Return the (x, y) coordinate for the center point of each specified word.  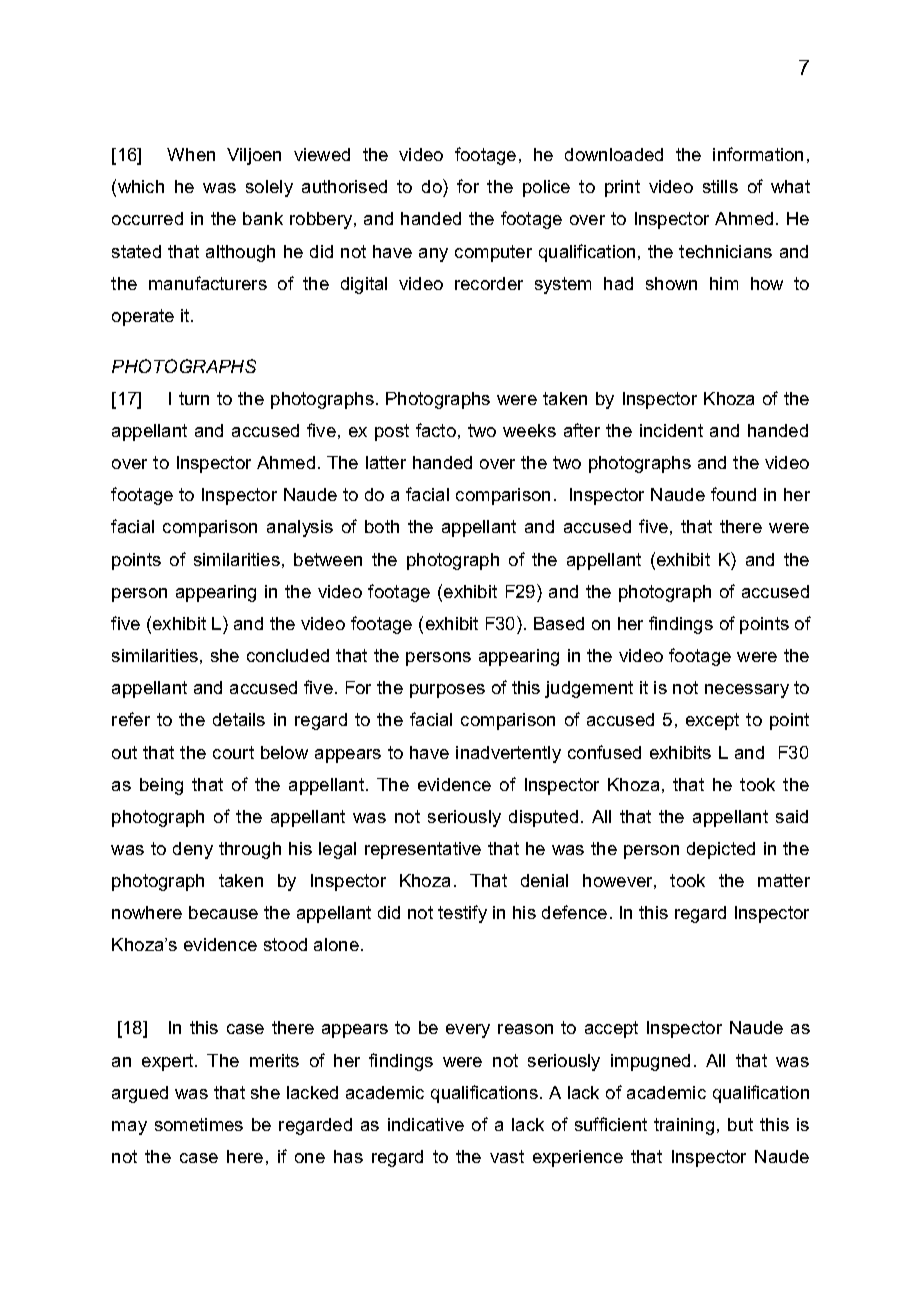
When (191, 154)
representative (423, 850)
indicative (426, 1124)
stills (720, 186)
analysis (300, 528)
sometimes (199, 1124)
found (733, 494)
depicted (721, 850)
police (546, 188)
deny (193, 850)
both (382, 526)
